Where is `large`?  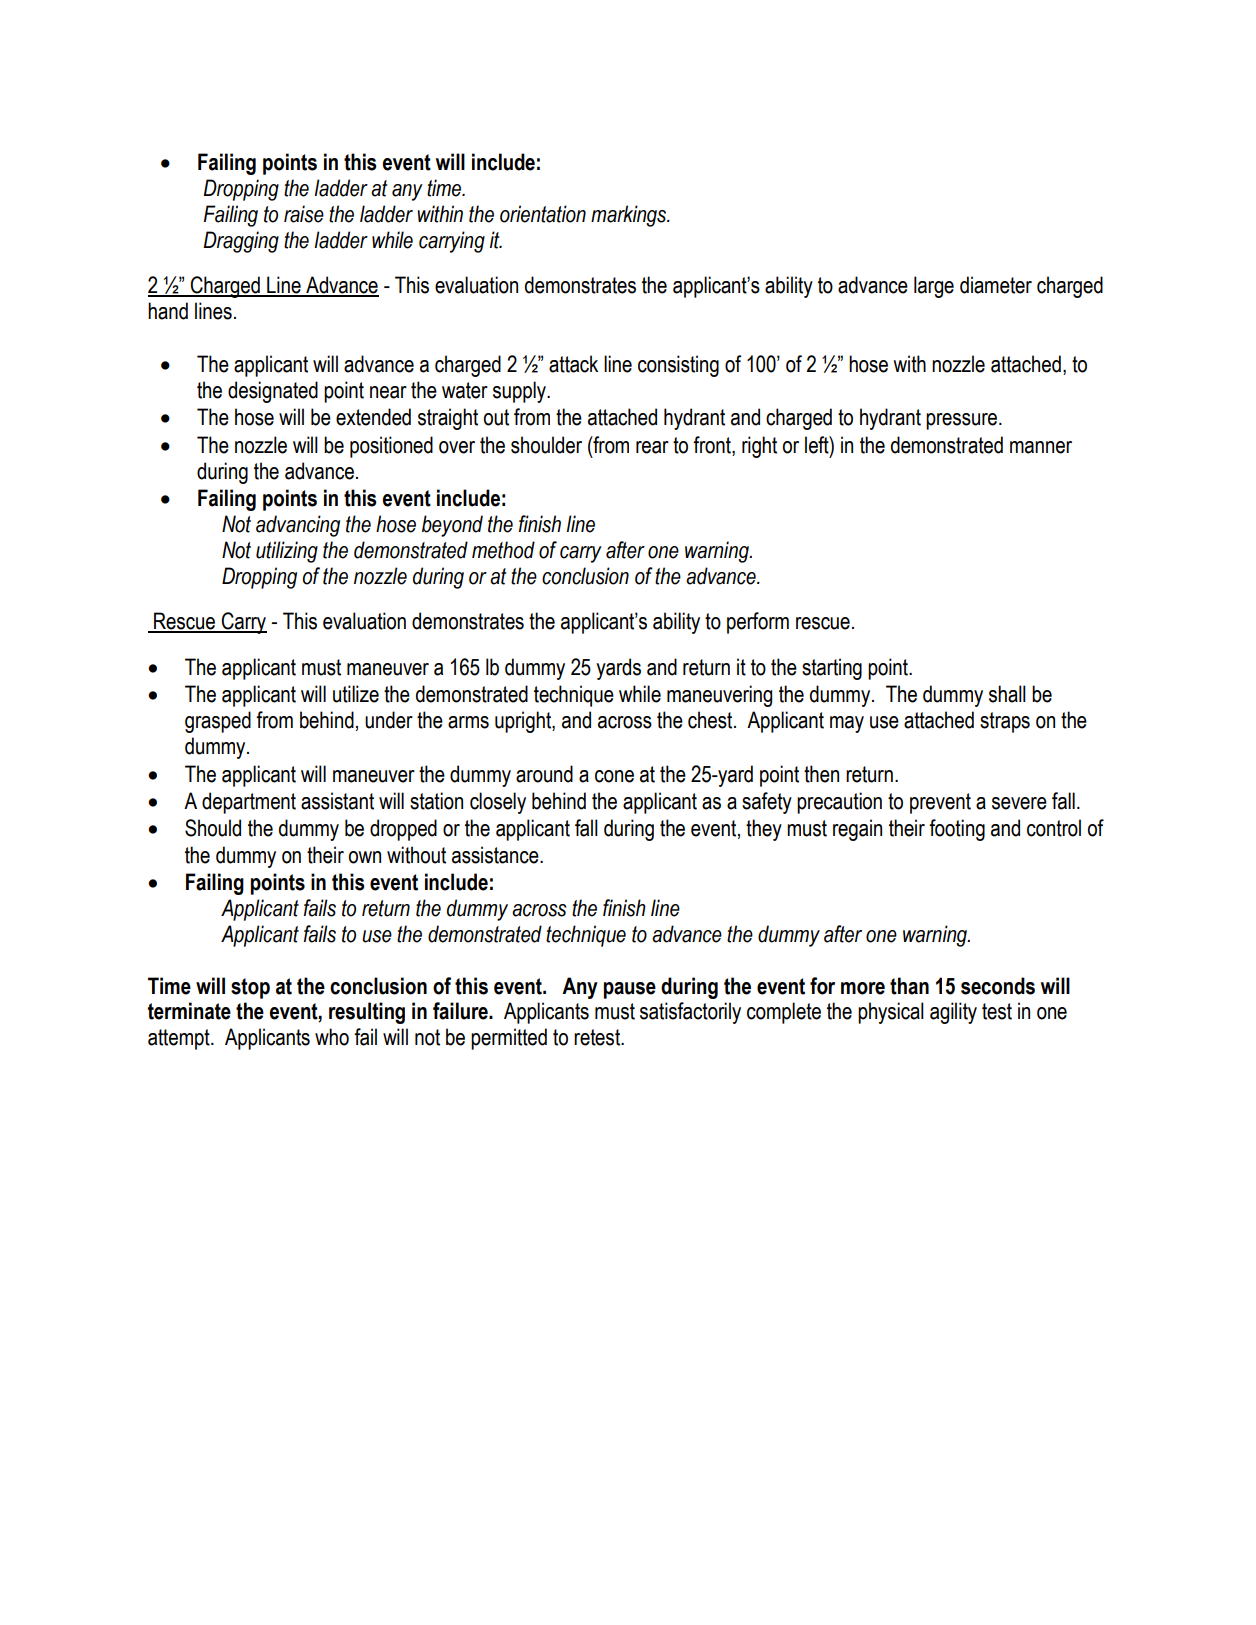 large is located at coordinates (934, 287).
